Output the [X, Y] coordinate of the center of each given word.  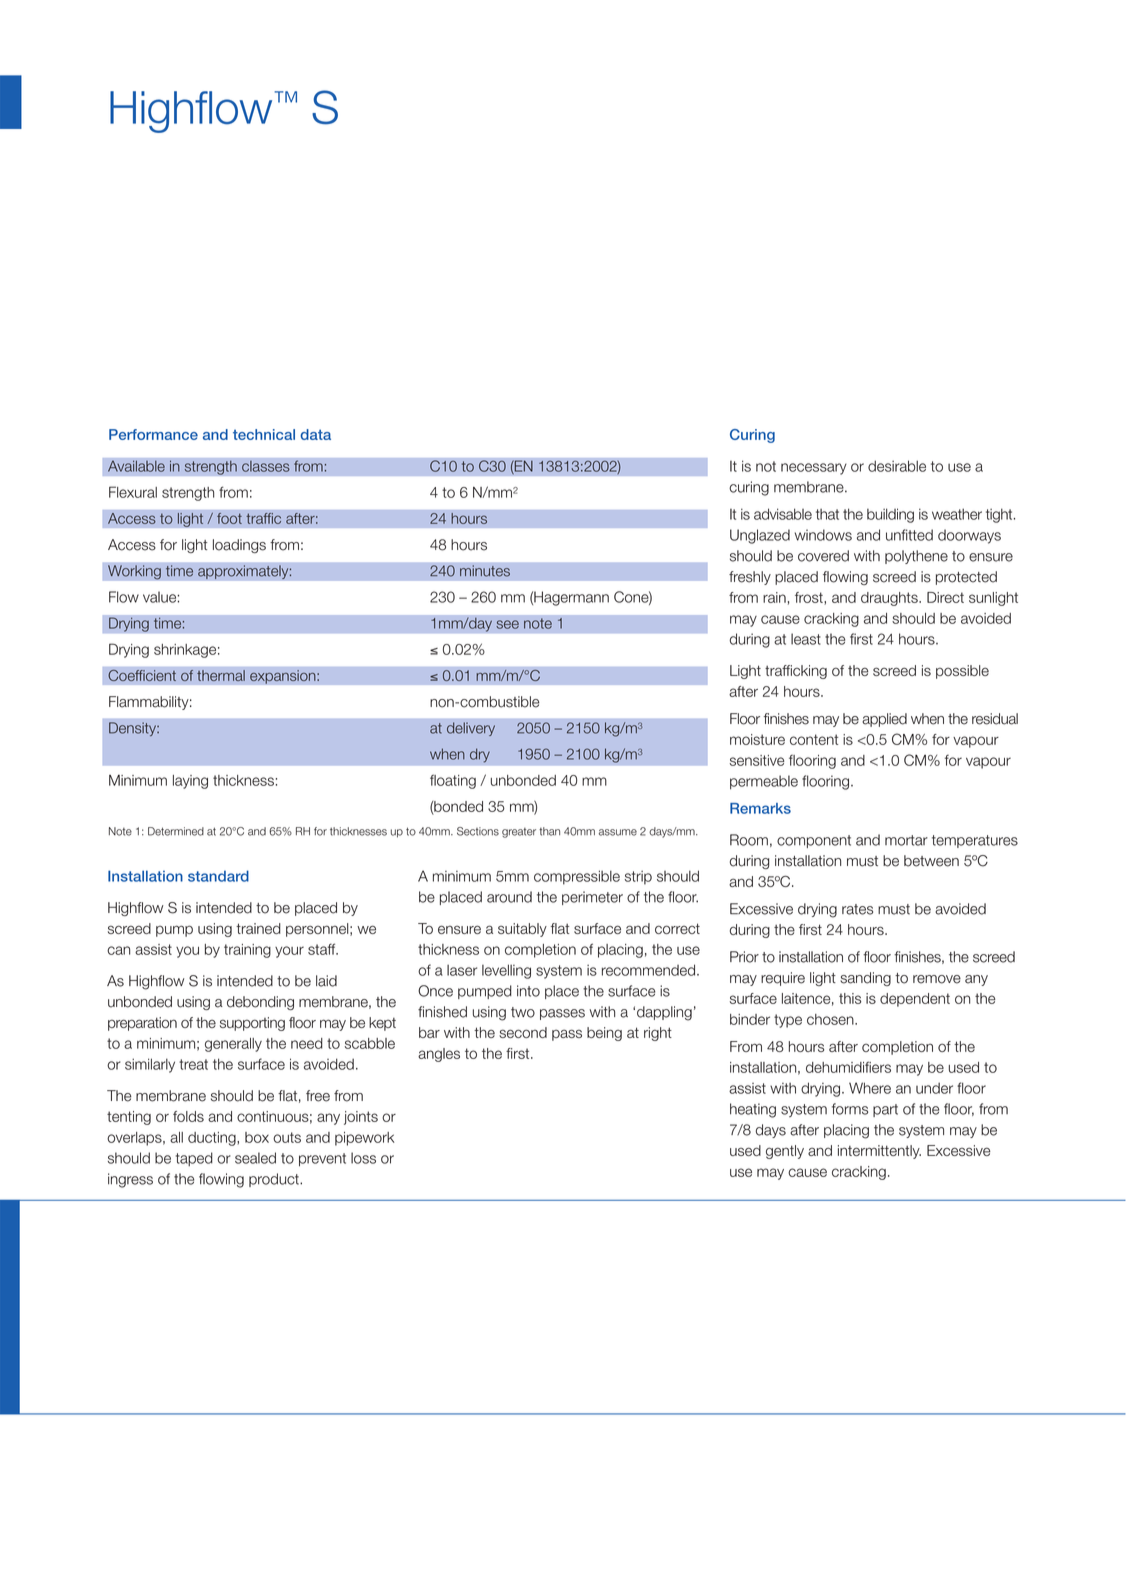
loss [363, 1158]
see [507, 624]
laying [190, 782]
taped [194, 1159]
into [528, 991]
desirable [897, 466]
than [549, 831]
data [315, 434]
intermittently [879, 1152]
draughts [890, 599]
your [289, 952]
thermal [221, 675]
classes [266, 466]
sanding [865, 979]
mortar [906, 840]
